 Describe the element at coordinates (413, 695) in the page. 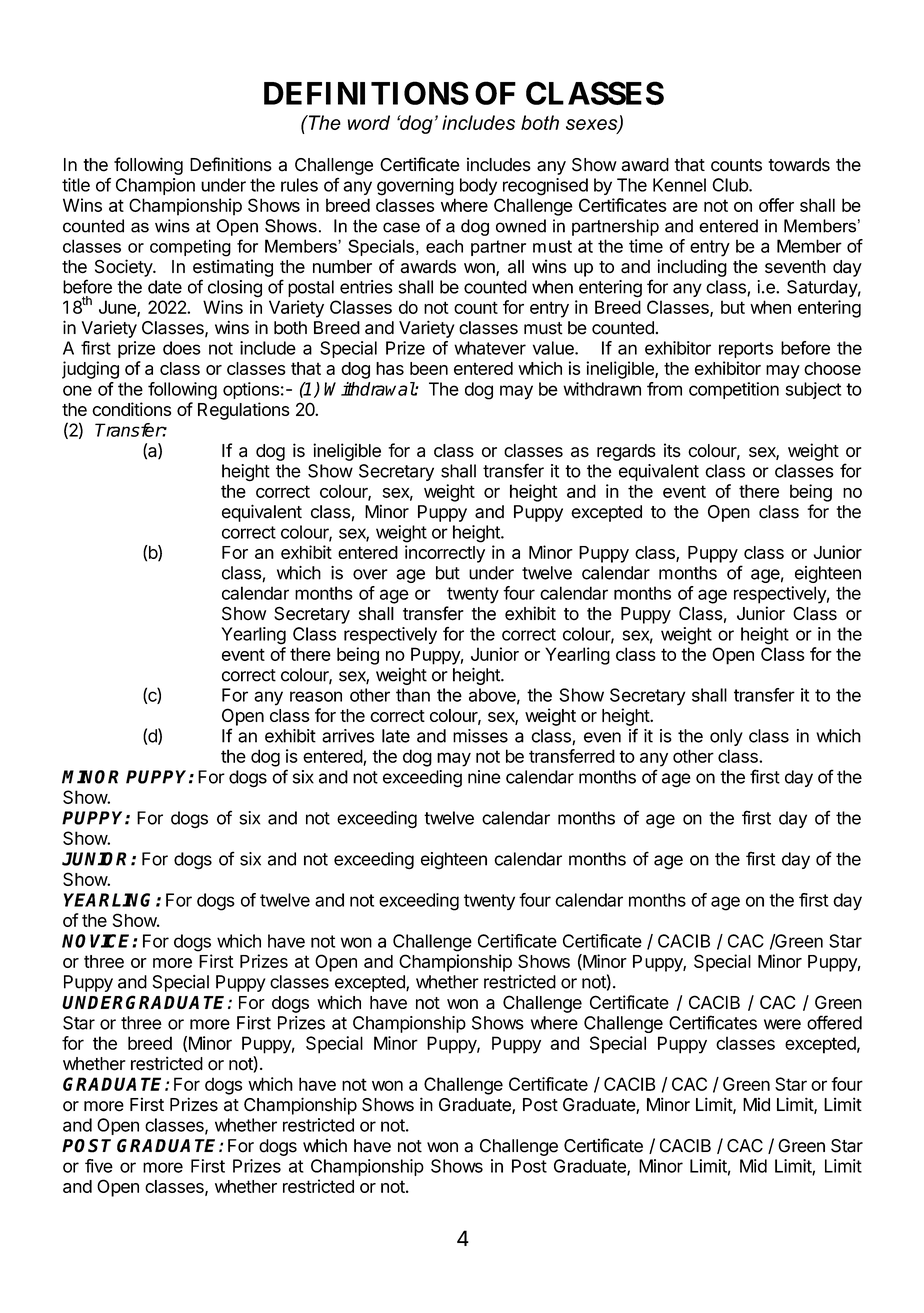

I see `than` at that location.
